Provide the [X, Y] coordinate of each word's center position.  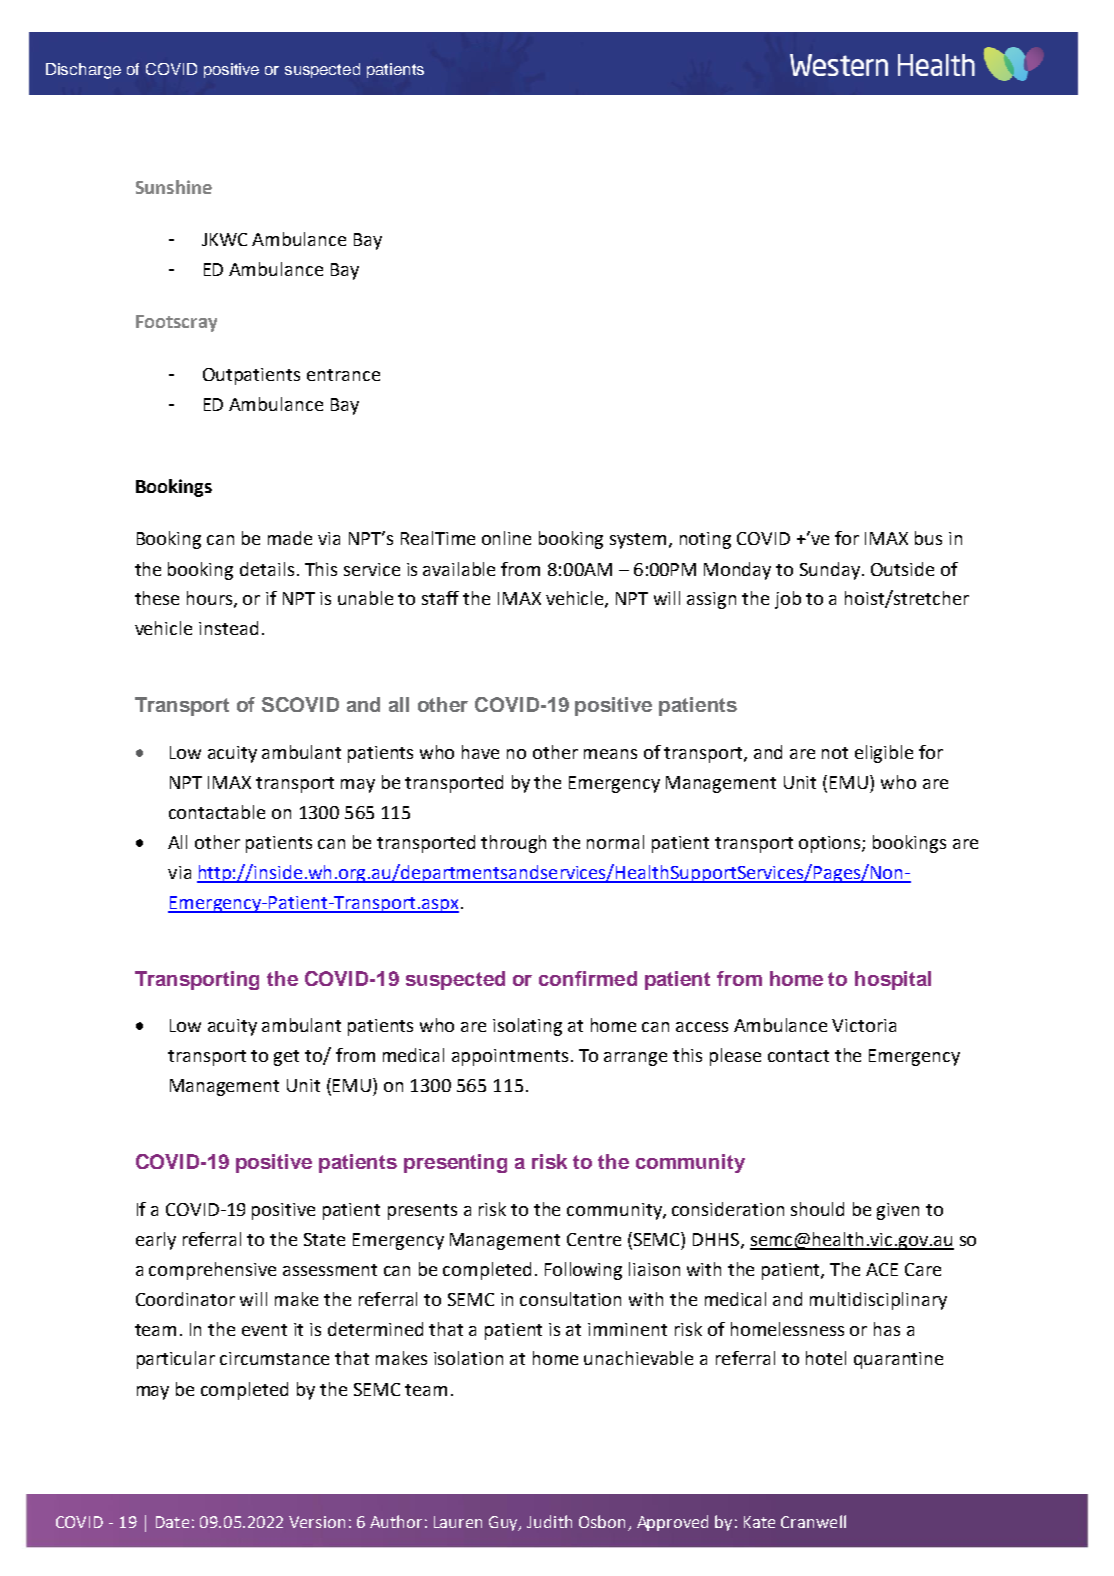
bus [928, 538]
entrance [343, 375]
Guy [505, 1523]
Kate [759, 1522]
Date [172, 1522]
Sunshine [174, 187]
